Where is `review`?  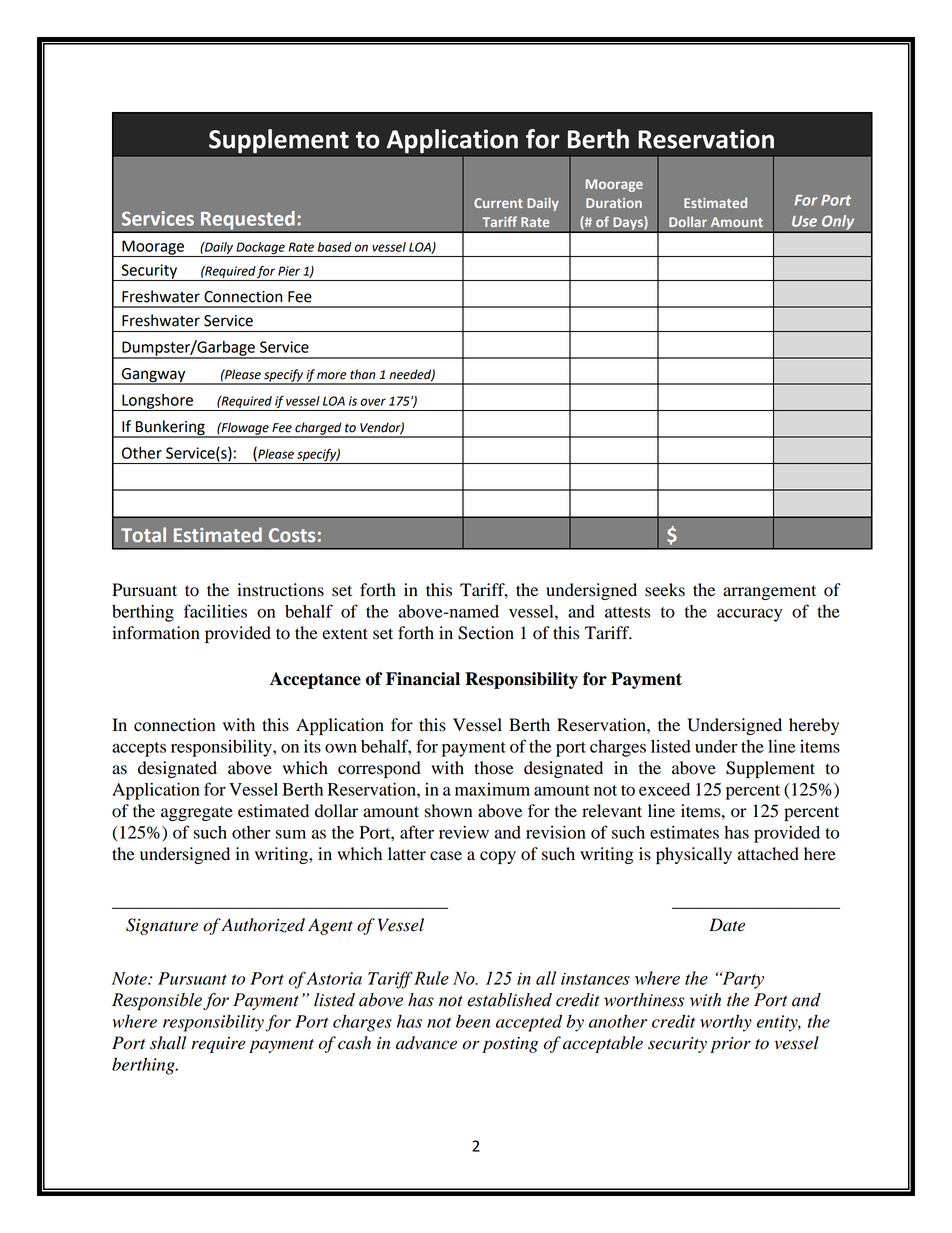 review is located at coordinates (464, 832).
